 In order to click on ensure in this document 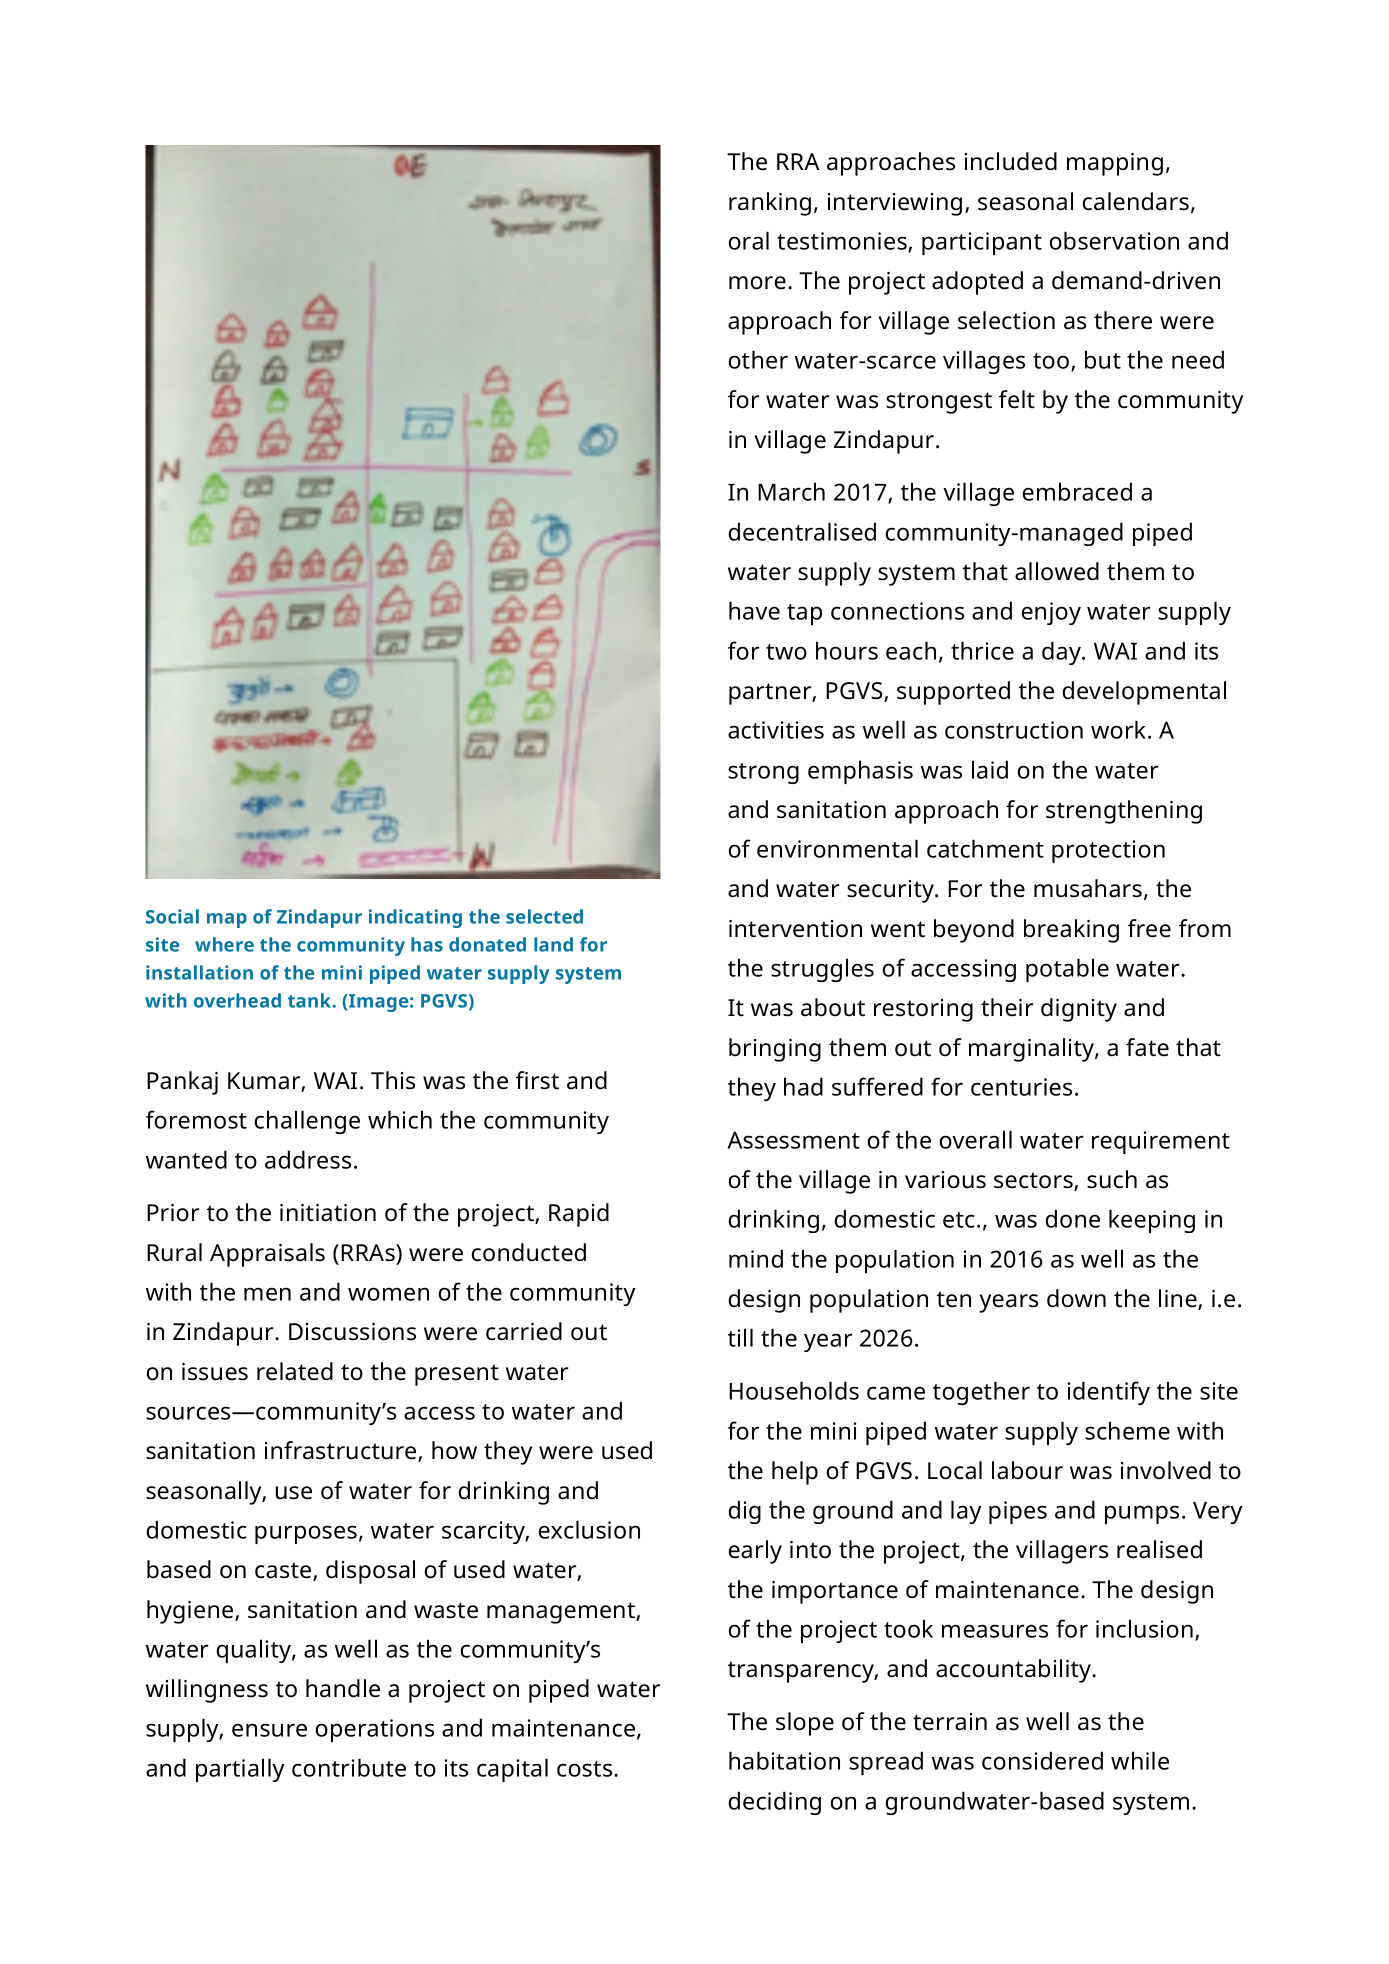, I will do `click(269, 1730)`.
